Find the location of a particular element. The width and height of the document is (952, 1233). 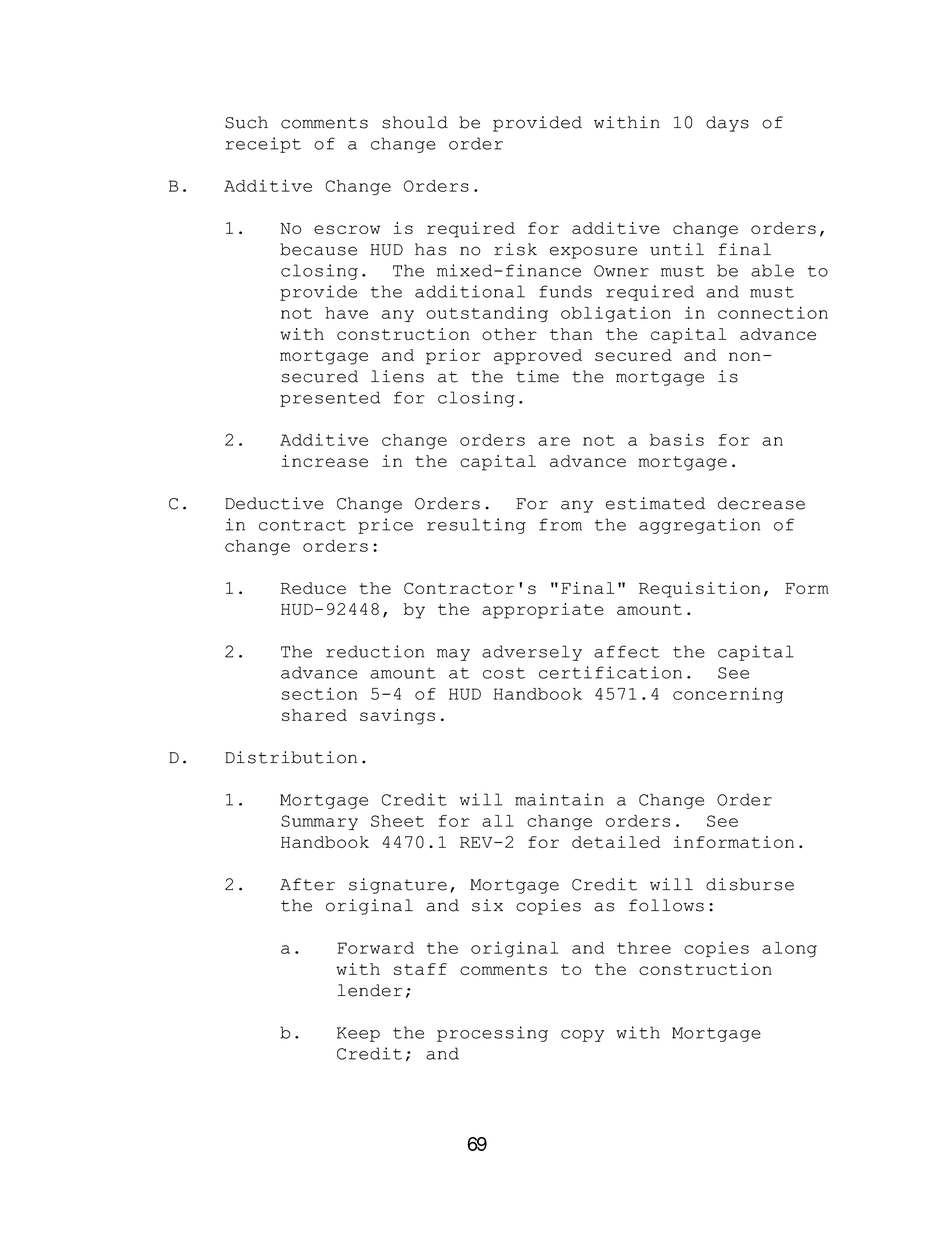

days is located at coordinates (727, 124).
